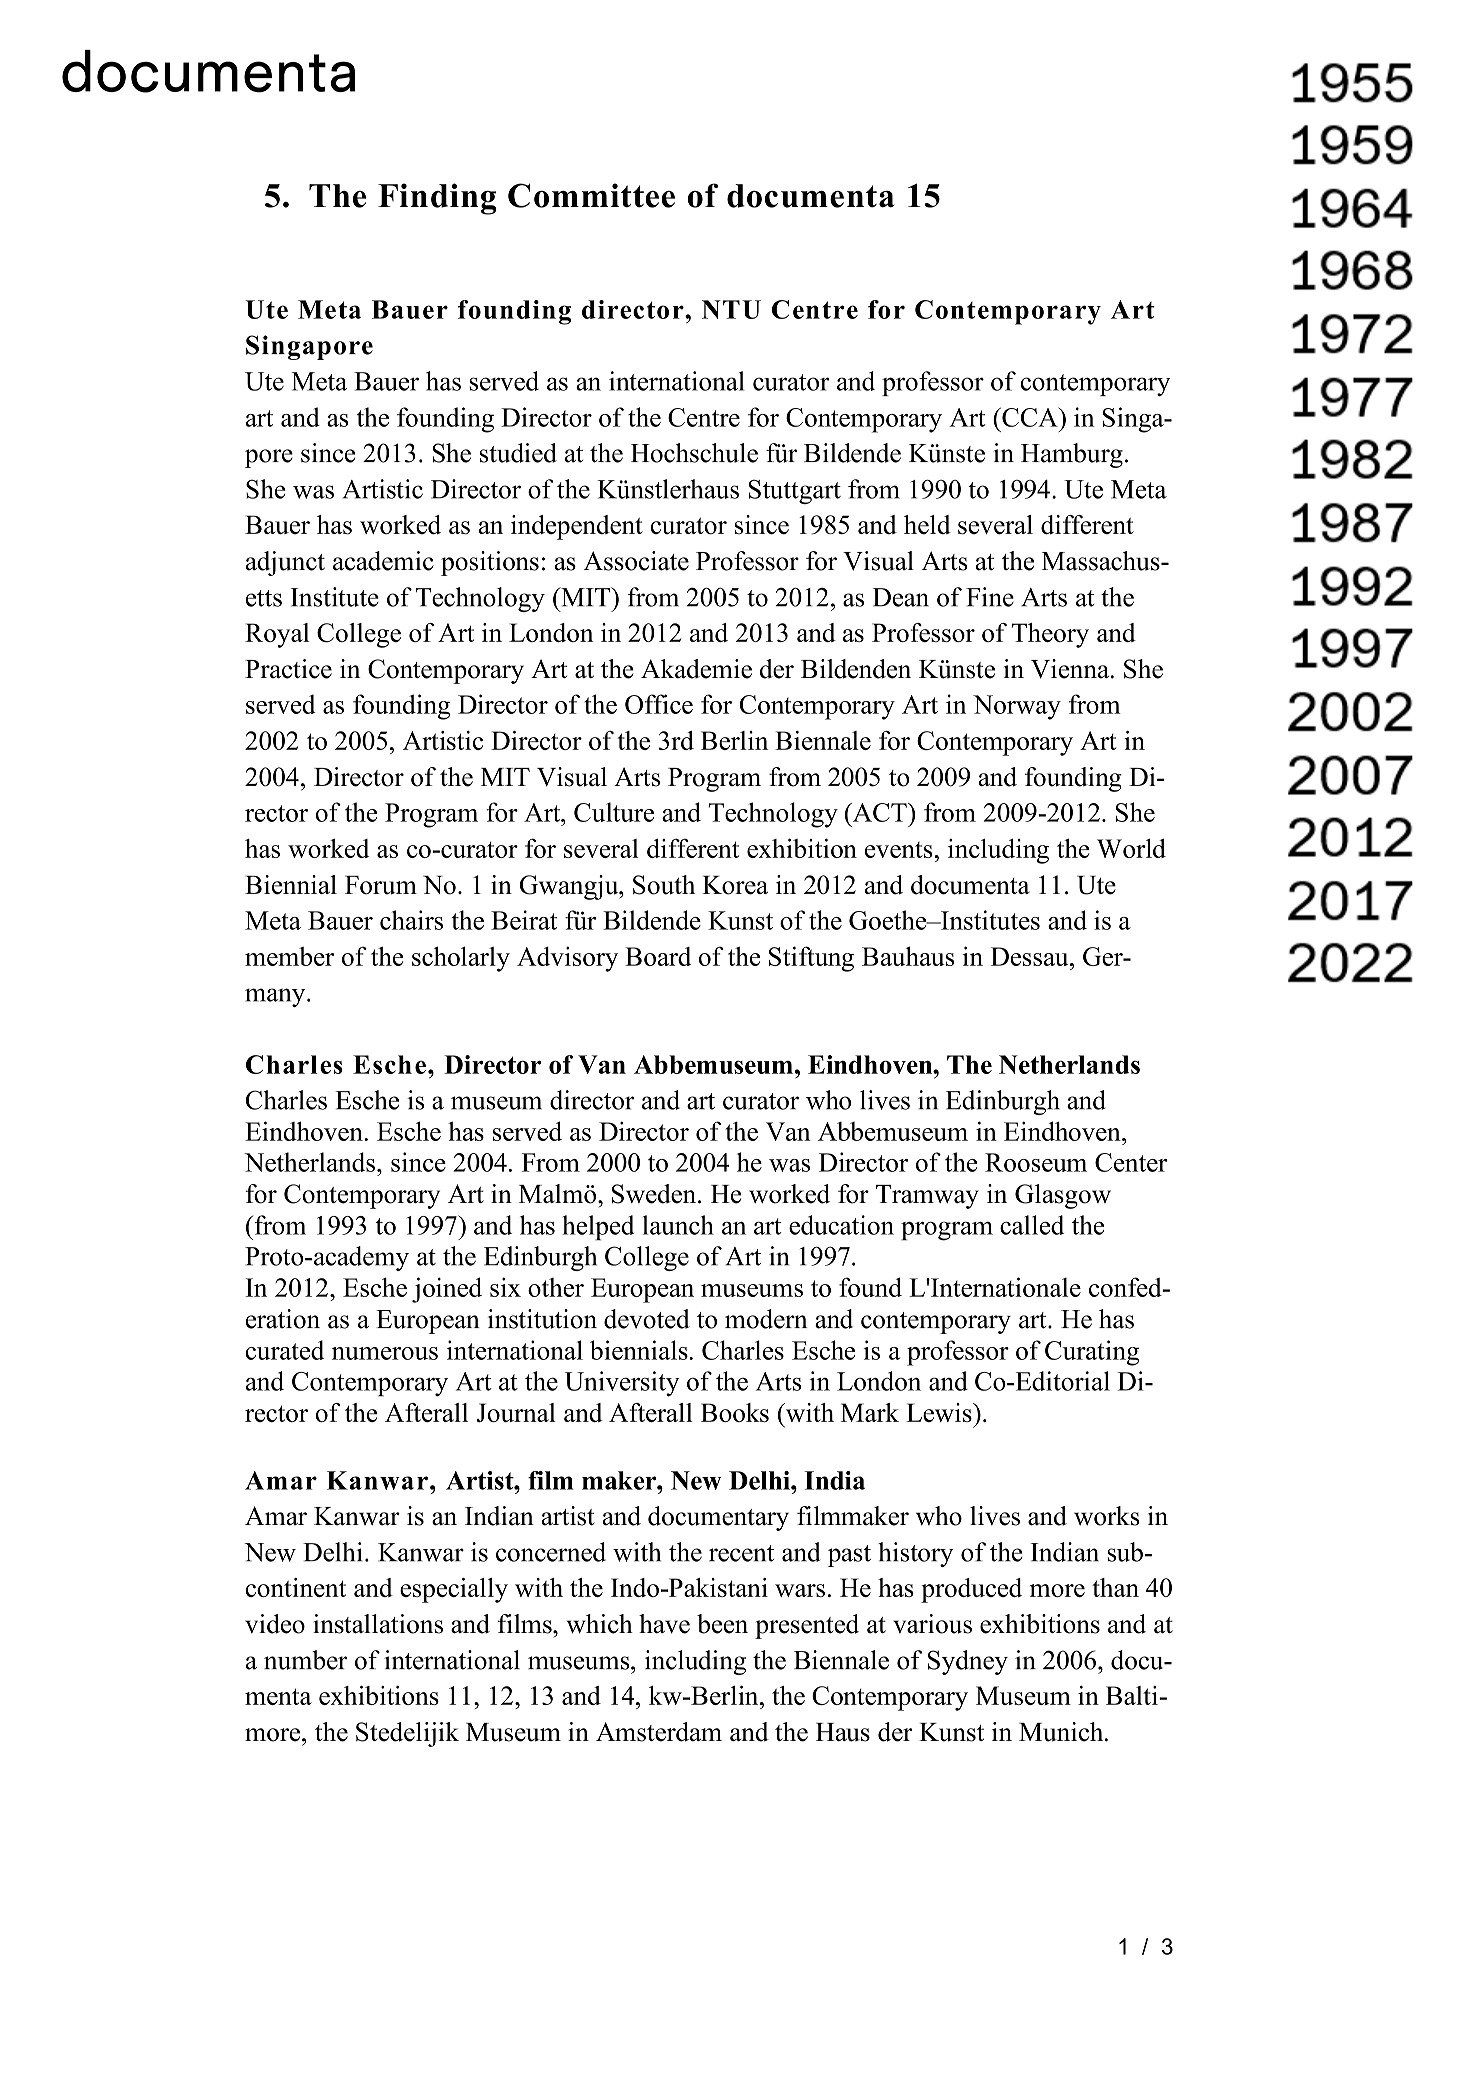  Describe the element at coordinates (1063, 1196) in the screenshot. I see `Glasgow` at that location.
